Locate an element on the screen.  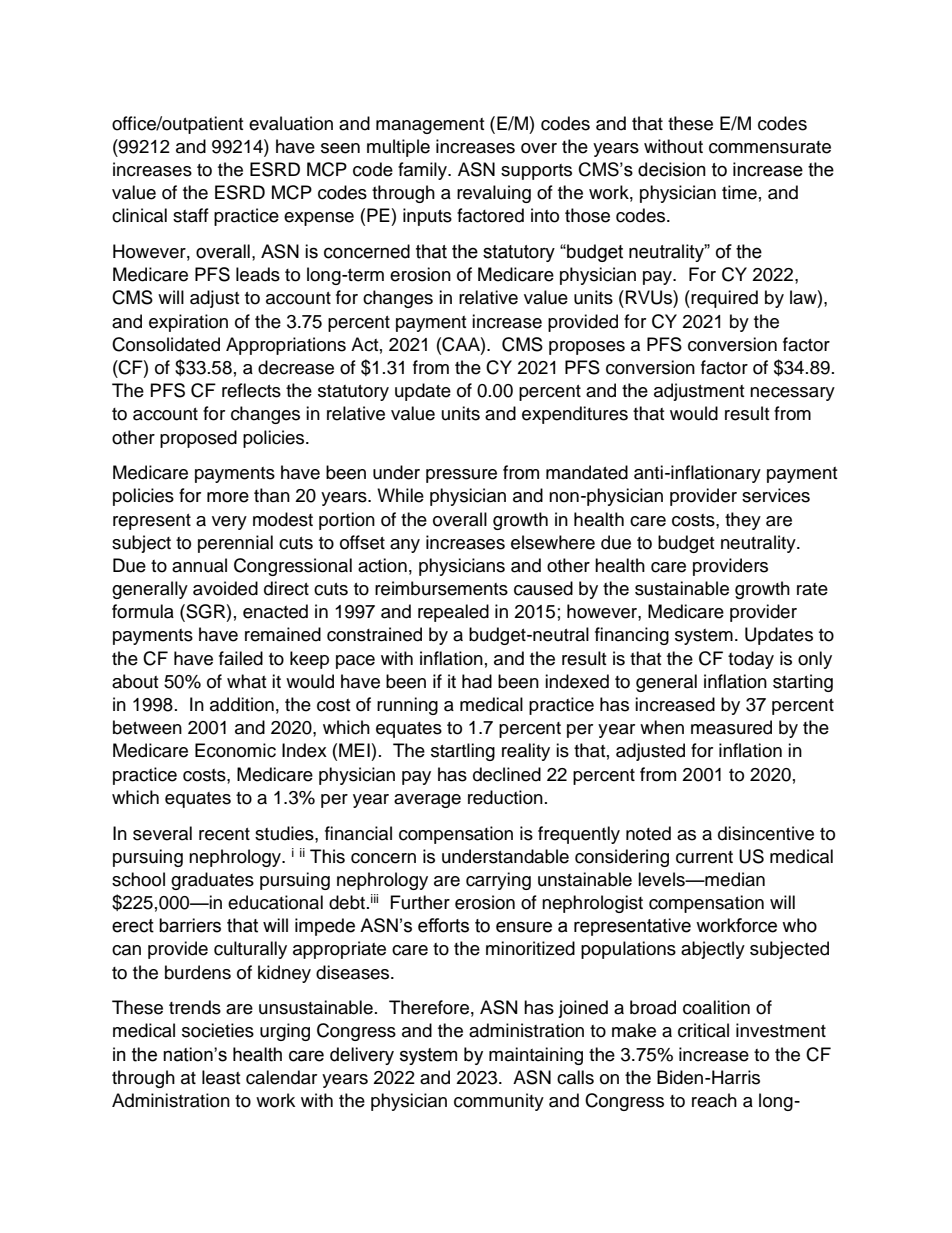
services is located at coordinates (776, 495).
